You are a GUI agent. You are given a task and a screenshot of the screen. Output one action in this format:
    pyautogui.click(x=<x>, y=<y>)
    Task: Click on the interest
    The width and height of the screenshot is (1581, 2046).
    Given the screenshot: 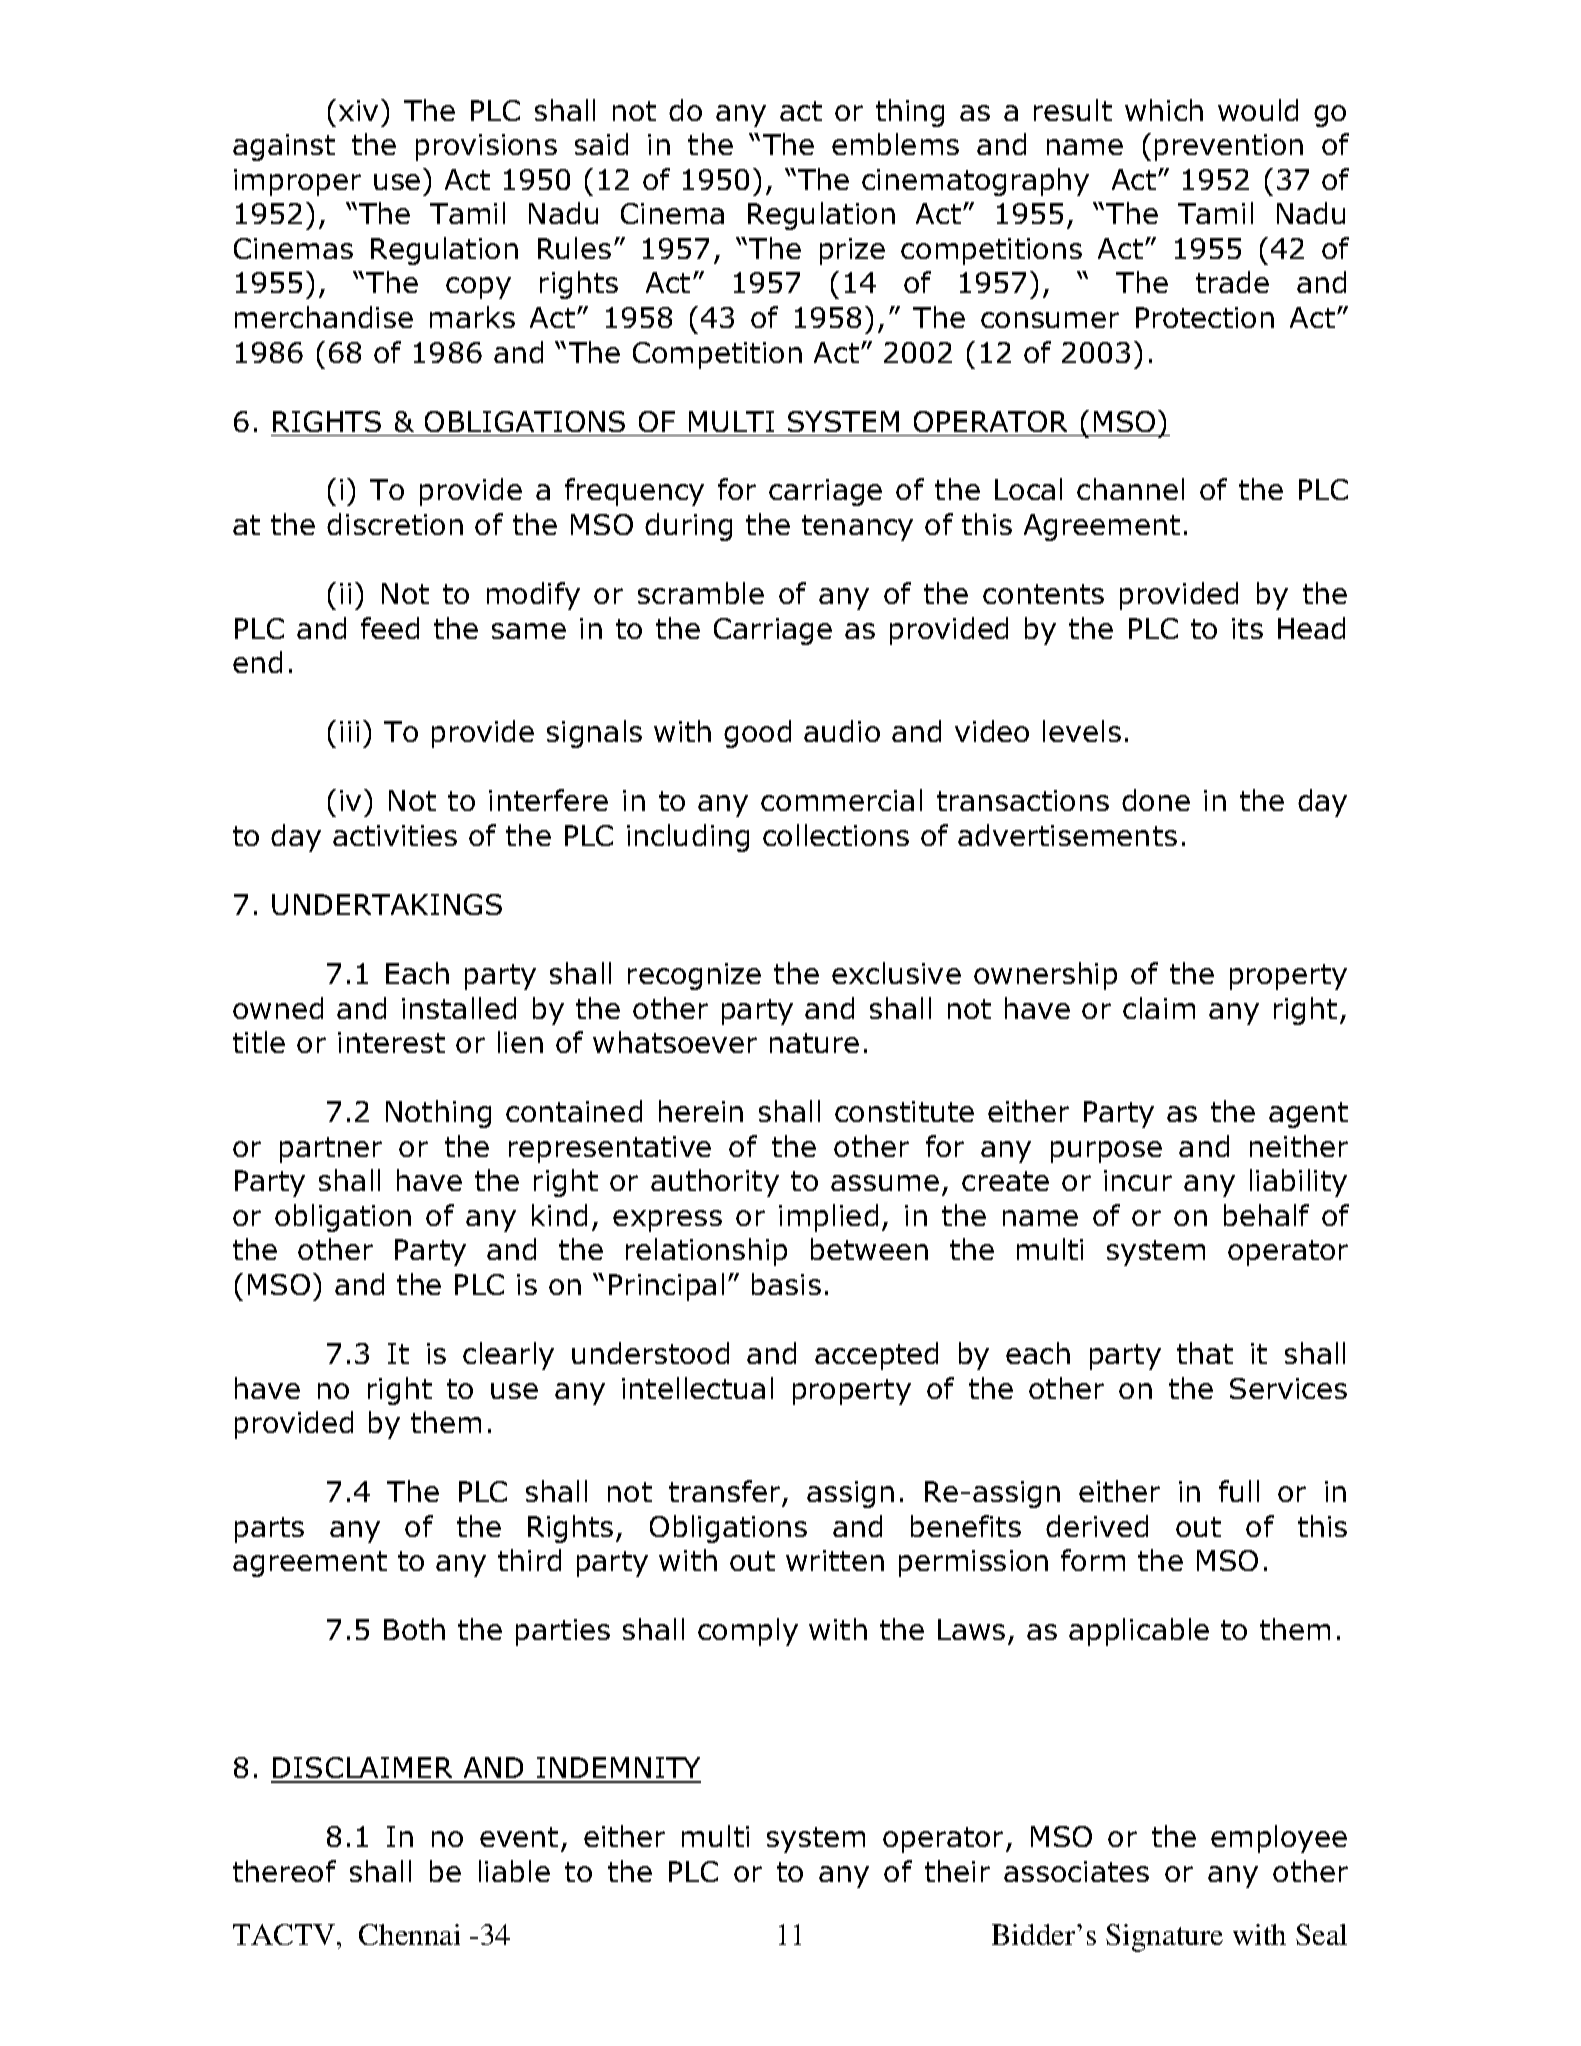 What is the action you would take?
    pyautogui.click(x=391, y=1042)
